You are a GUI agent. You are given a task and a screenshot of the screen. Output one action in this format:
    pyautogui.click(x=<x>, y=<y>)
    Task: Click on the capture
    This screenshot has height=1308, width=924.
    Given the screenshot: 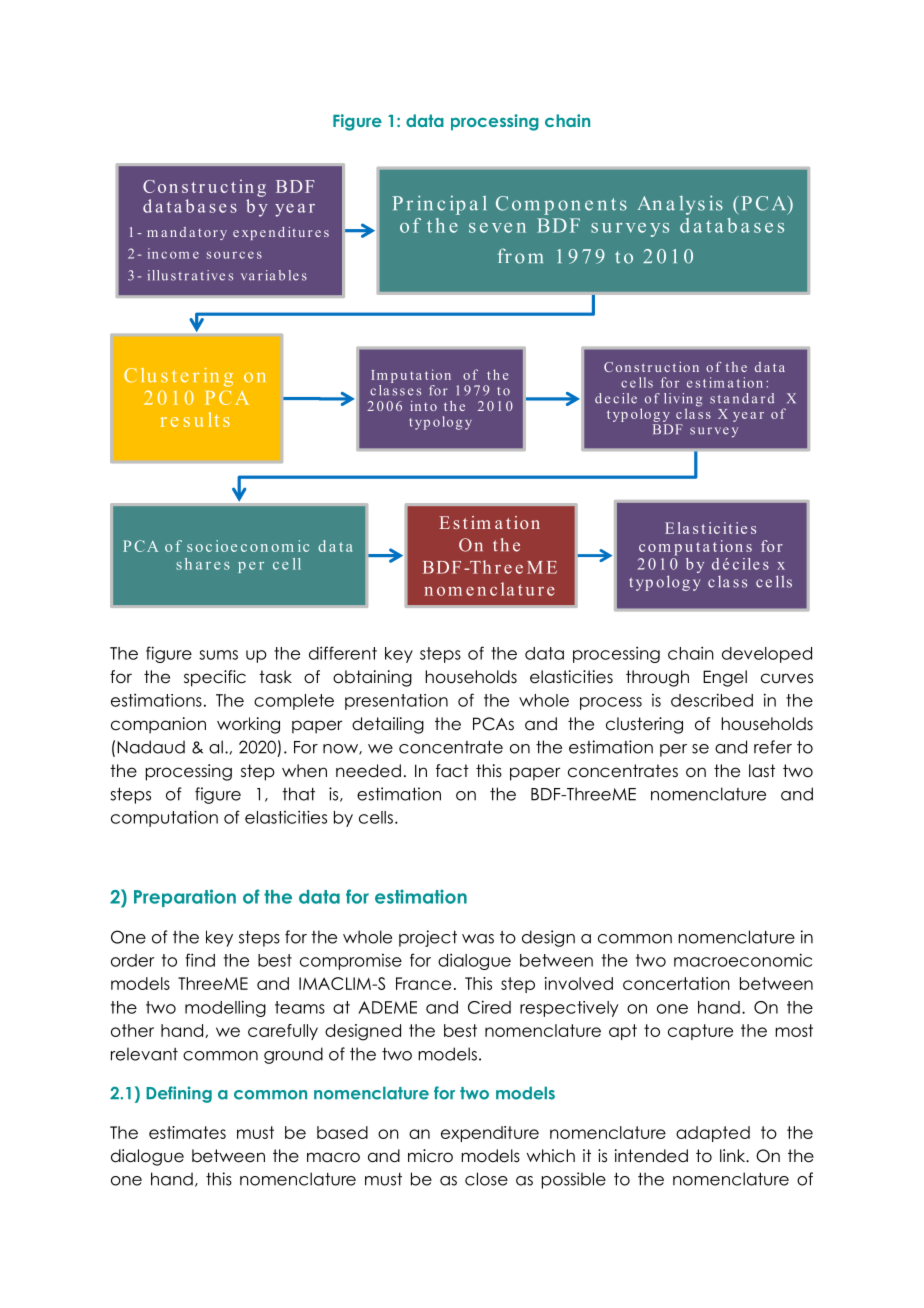 What is the action you would take?
    pyautogui.click(x=700, y=1032)
